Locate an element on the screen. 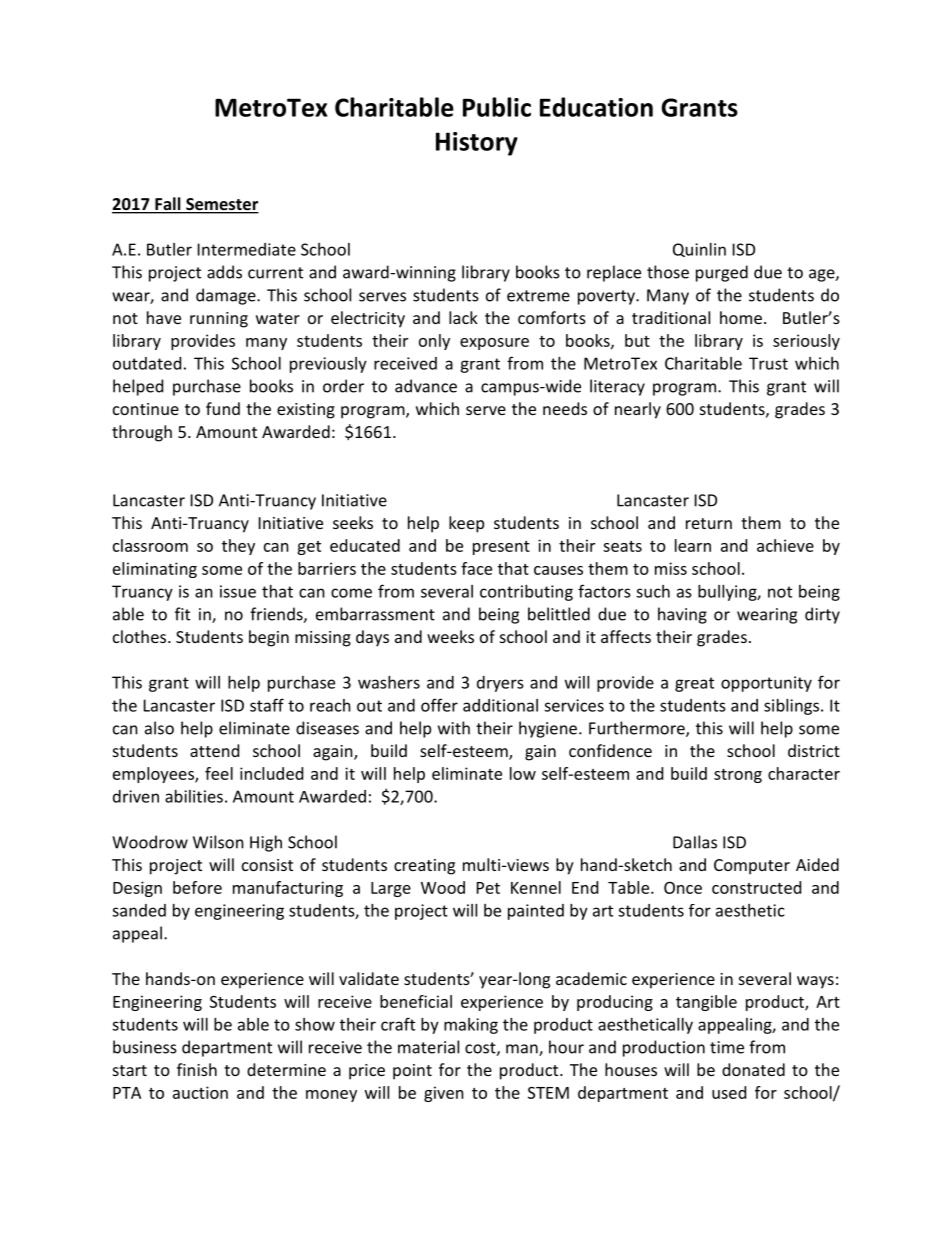  Education is located at coordinates (596, 107).
